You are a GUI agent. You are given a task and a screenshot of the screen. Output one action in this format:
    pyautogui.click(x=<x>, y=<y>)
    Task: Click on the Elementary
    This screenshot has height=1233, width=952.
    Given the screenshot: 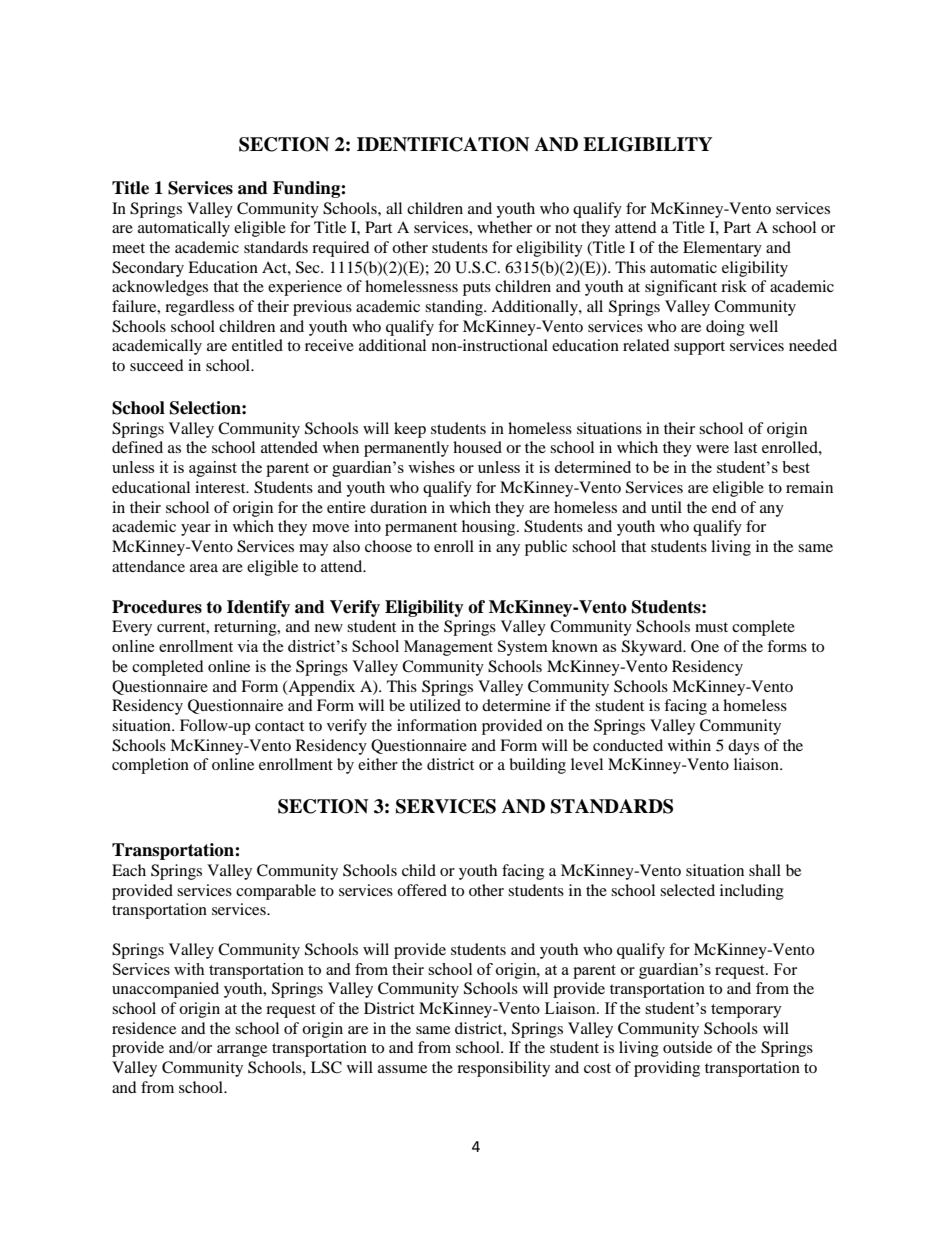 What is the action you would take?
    pyautogui.click(x=722, y=249)
